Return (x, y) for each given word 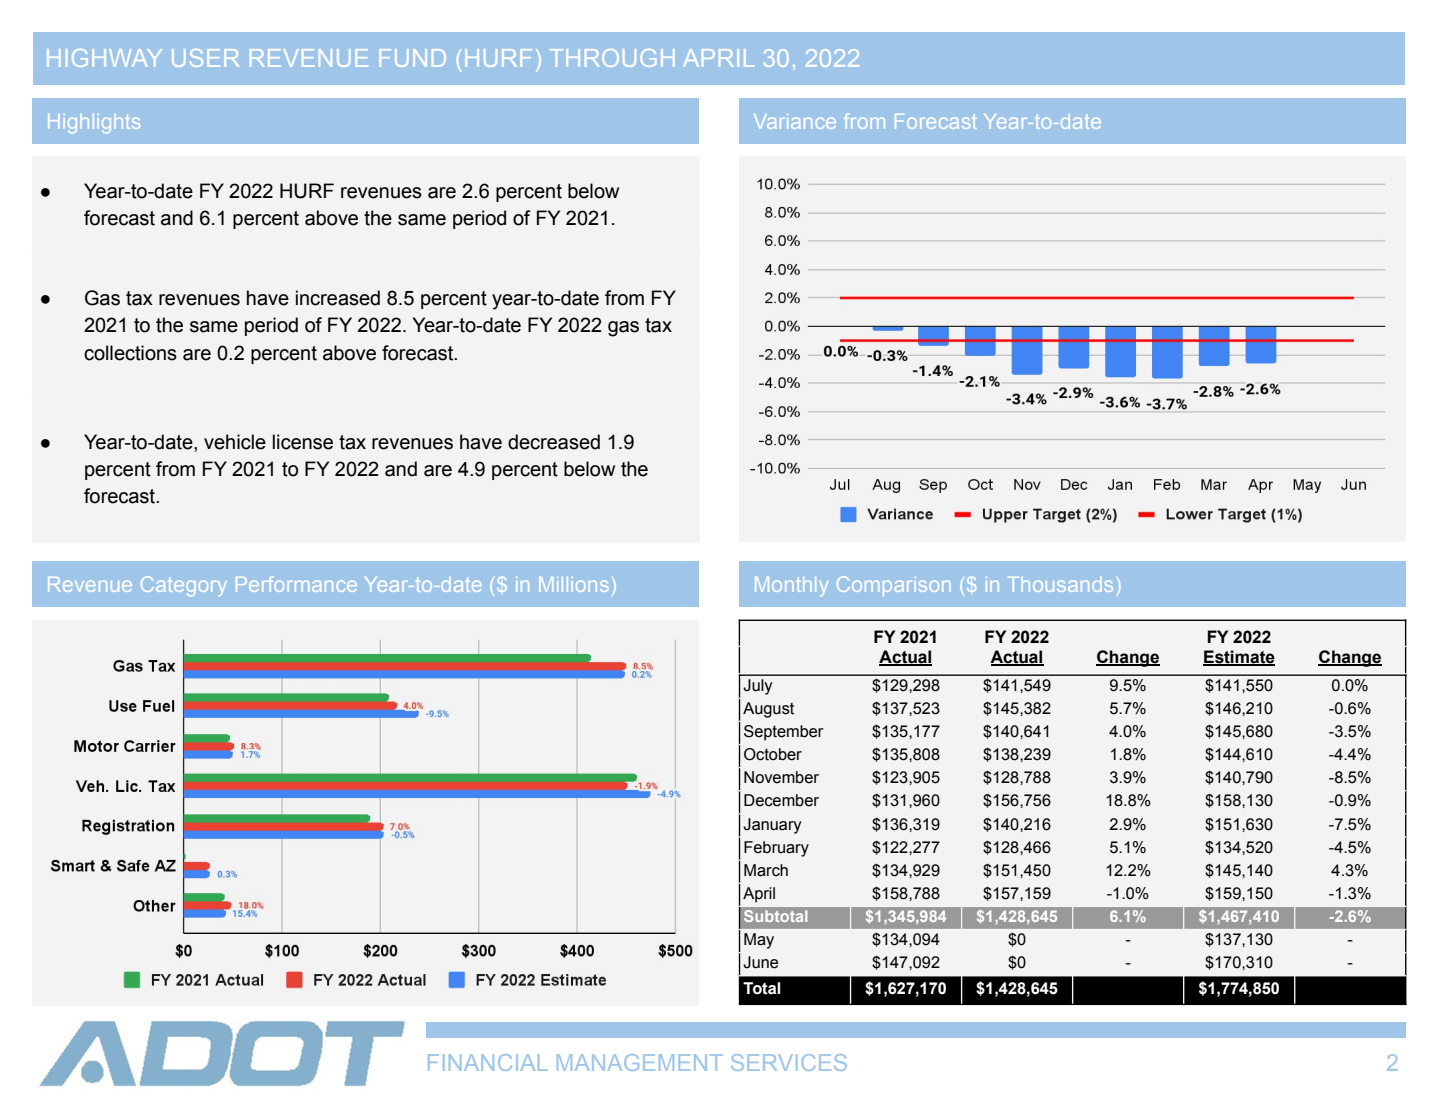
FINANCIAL (488, 1062)
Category (184, 586)
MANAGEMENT (640, 1062)
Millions (574, 584)
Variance (795, 121)
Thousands (1060, 584)
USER (205, 58)
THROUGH (612, 58)
